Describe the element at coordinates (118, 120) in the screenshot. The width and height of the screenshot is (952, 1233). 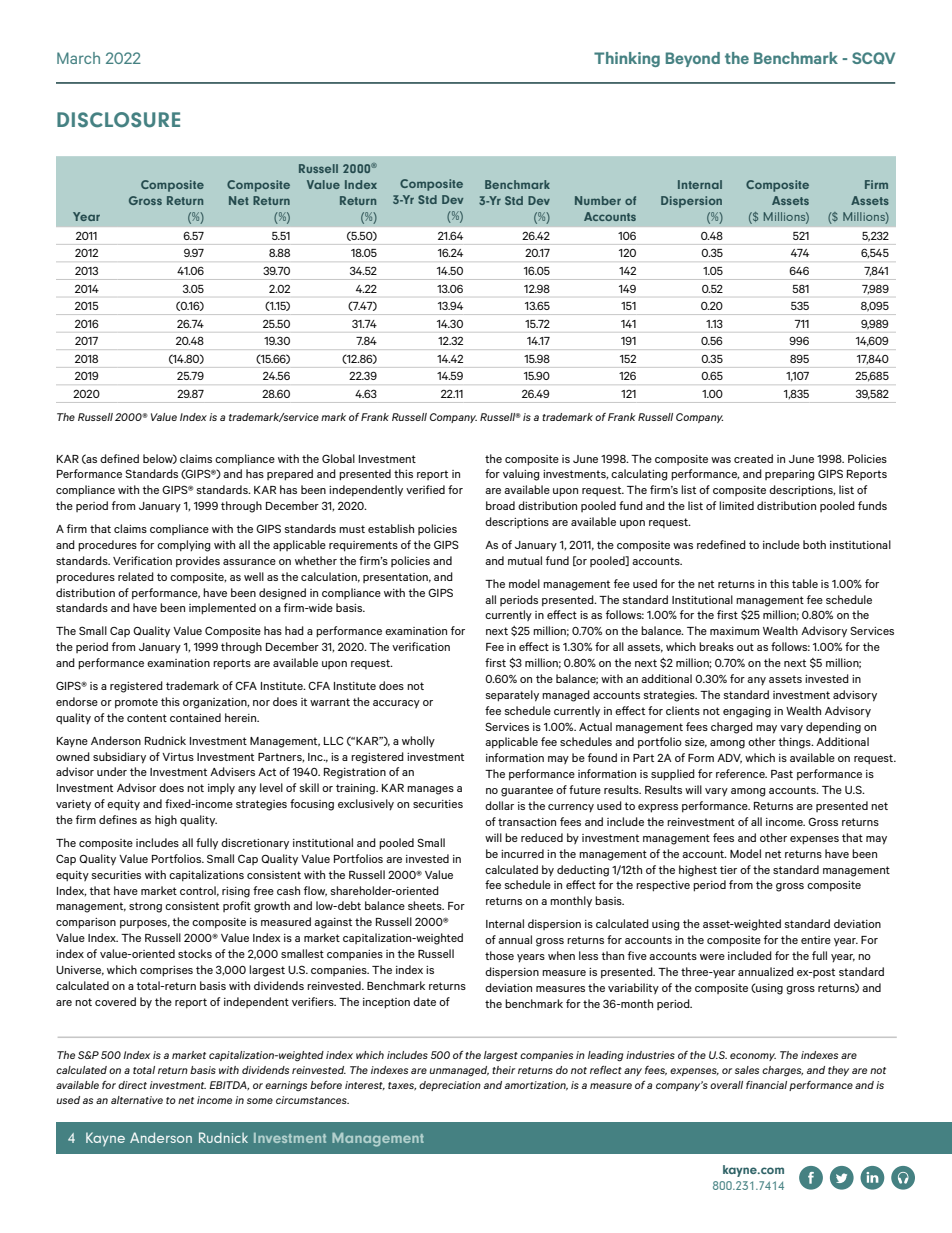
I see `DISCLOSURE` at that location.
